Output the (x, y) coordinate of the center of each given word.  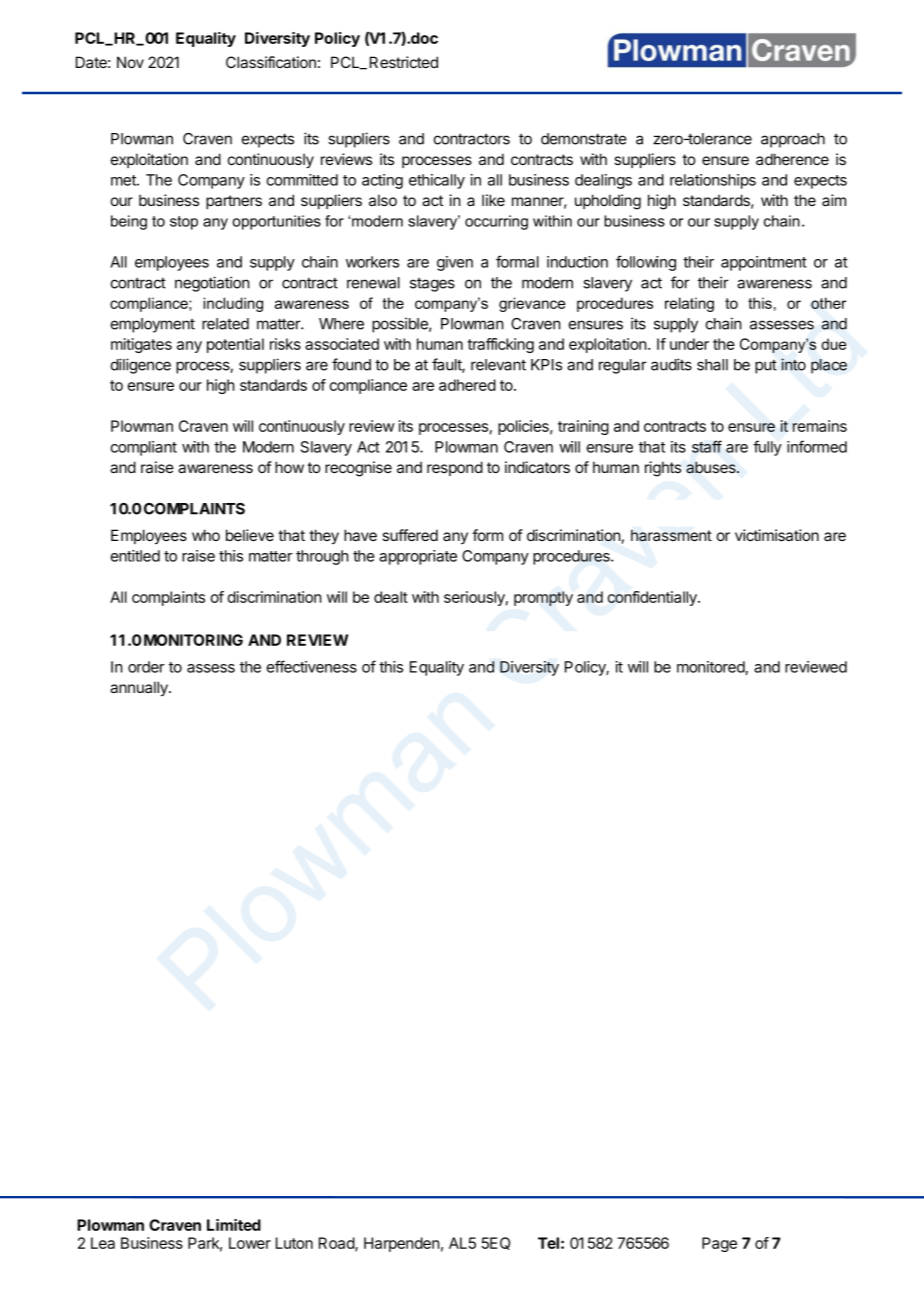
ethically (437, 181)
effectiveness (311, 666)
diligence (141, 366)
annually (140, 688)
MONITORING (193, 640)
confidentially (653, 598)
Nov (130, 62)
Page (719, 1244)
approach (793, 140)
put (766, 367)
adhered (467, 385)
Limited (234, 1225)
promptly (543, 598)
